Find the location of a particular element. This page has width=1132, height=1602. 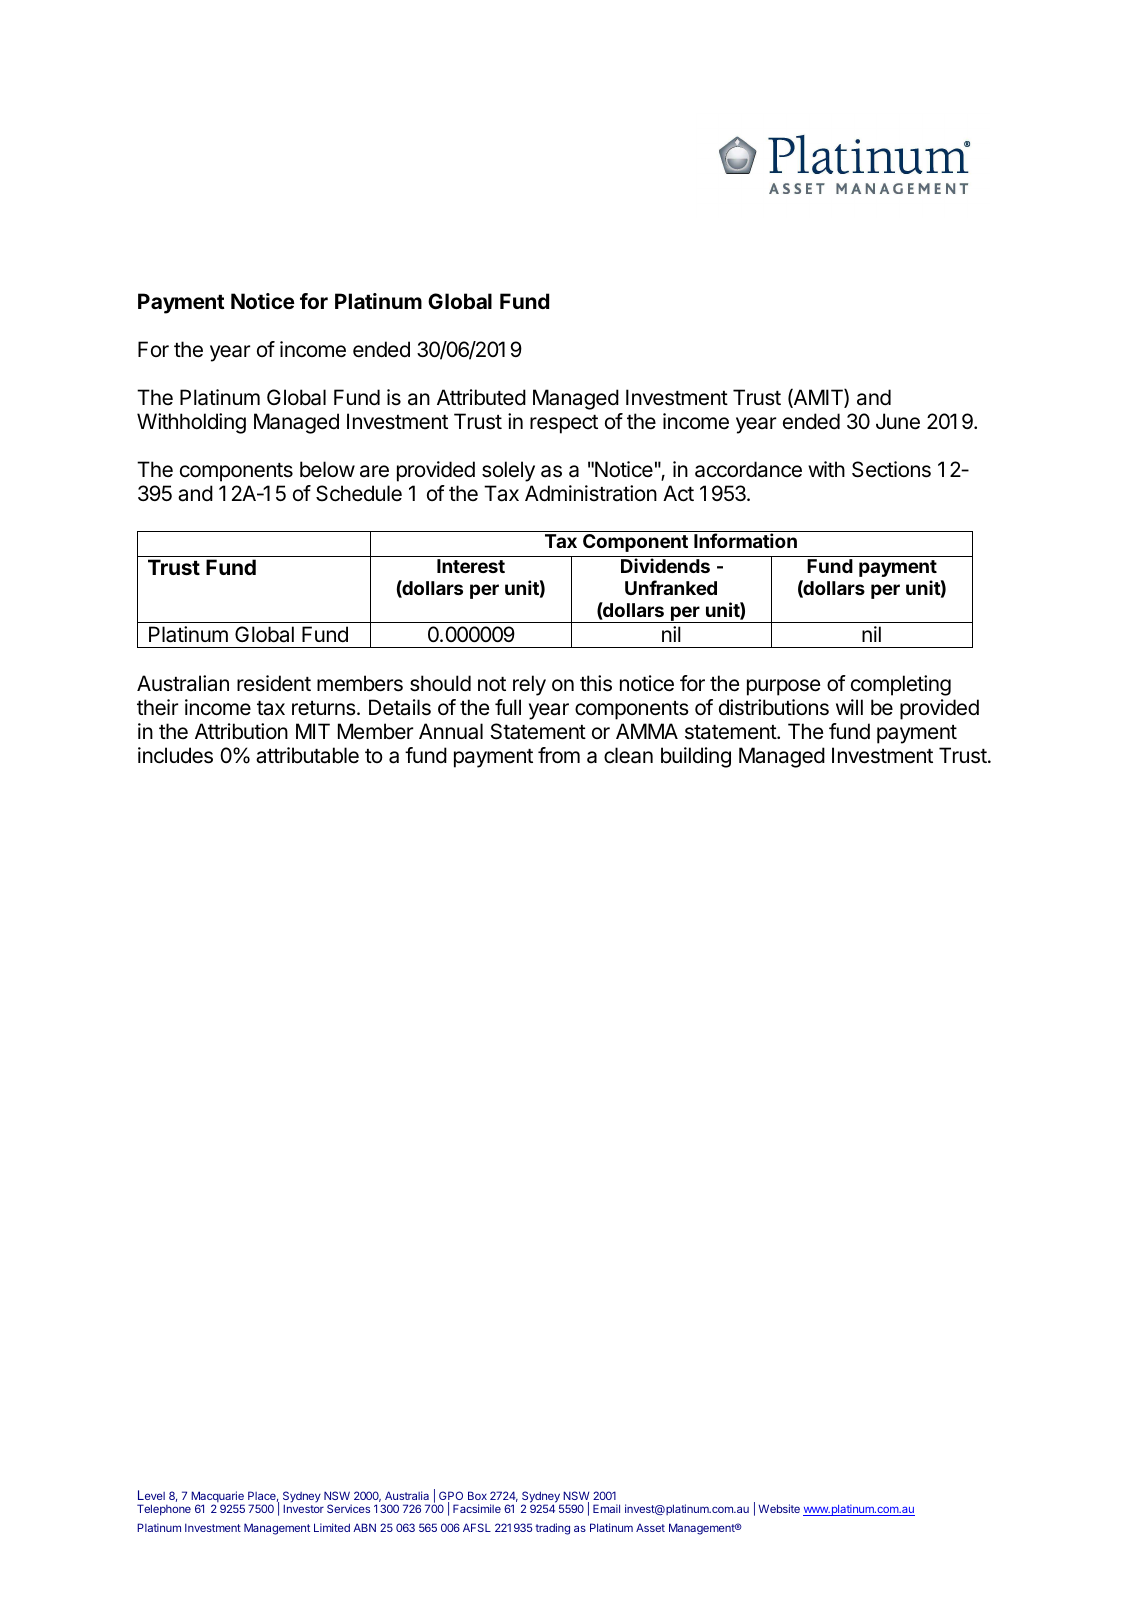

attributable is located at coordinates (307, 755).
